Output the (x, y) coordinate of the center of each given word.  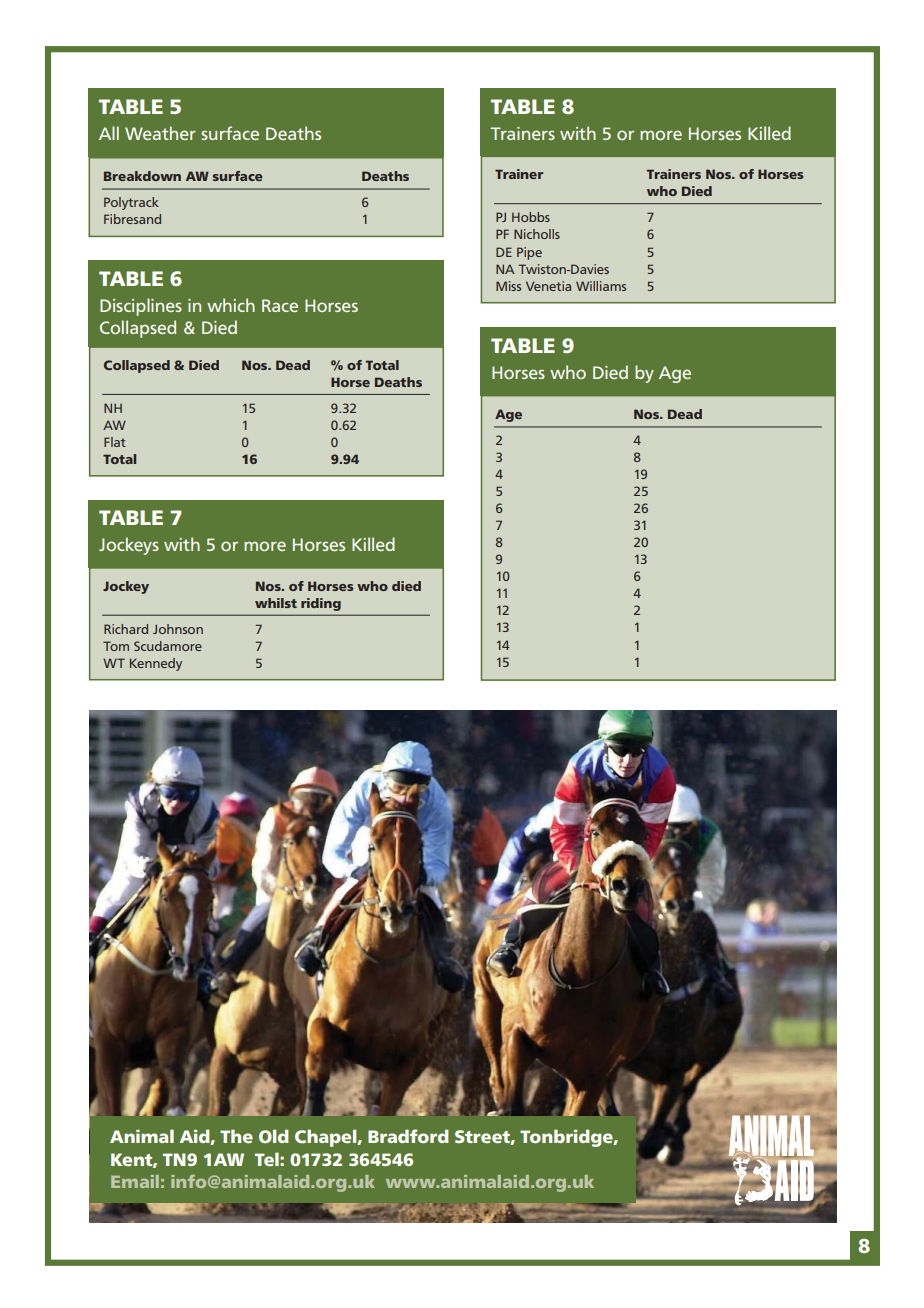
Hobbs (531, 217)
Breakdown (142, 176)
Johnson (178, 629)
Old (274, 1136)
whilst (276, 603)
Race (280, 305)
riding (321, 604)
